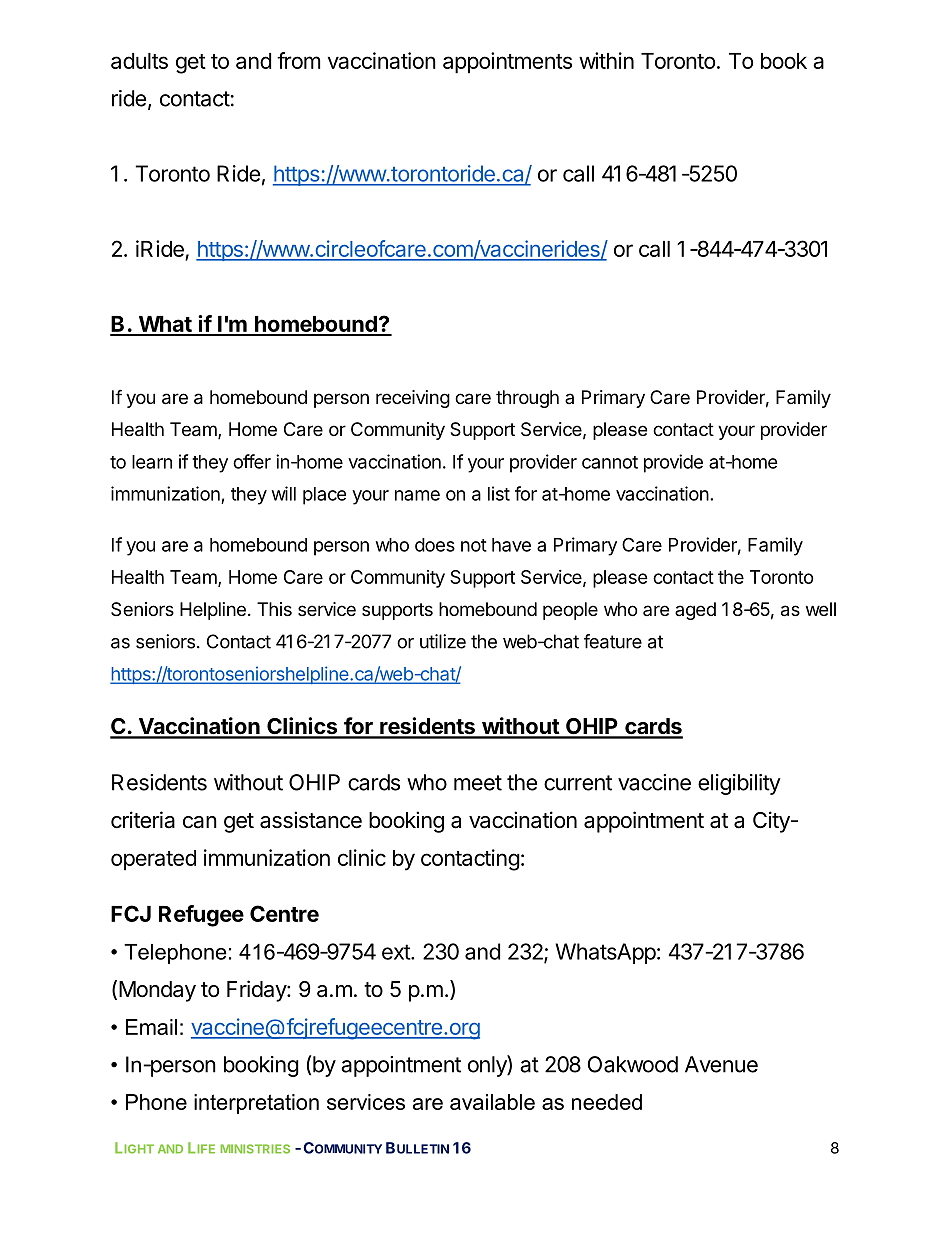 The height and width of the screenshot is (1233, 952). What do you see at coordinates (299, 60) in the screenshot?
I see `from` at bounding box center [299, 60].
